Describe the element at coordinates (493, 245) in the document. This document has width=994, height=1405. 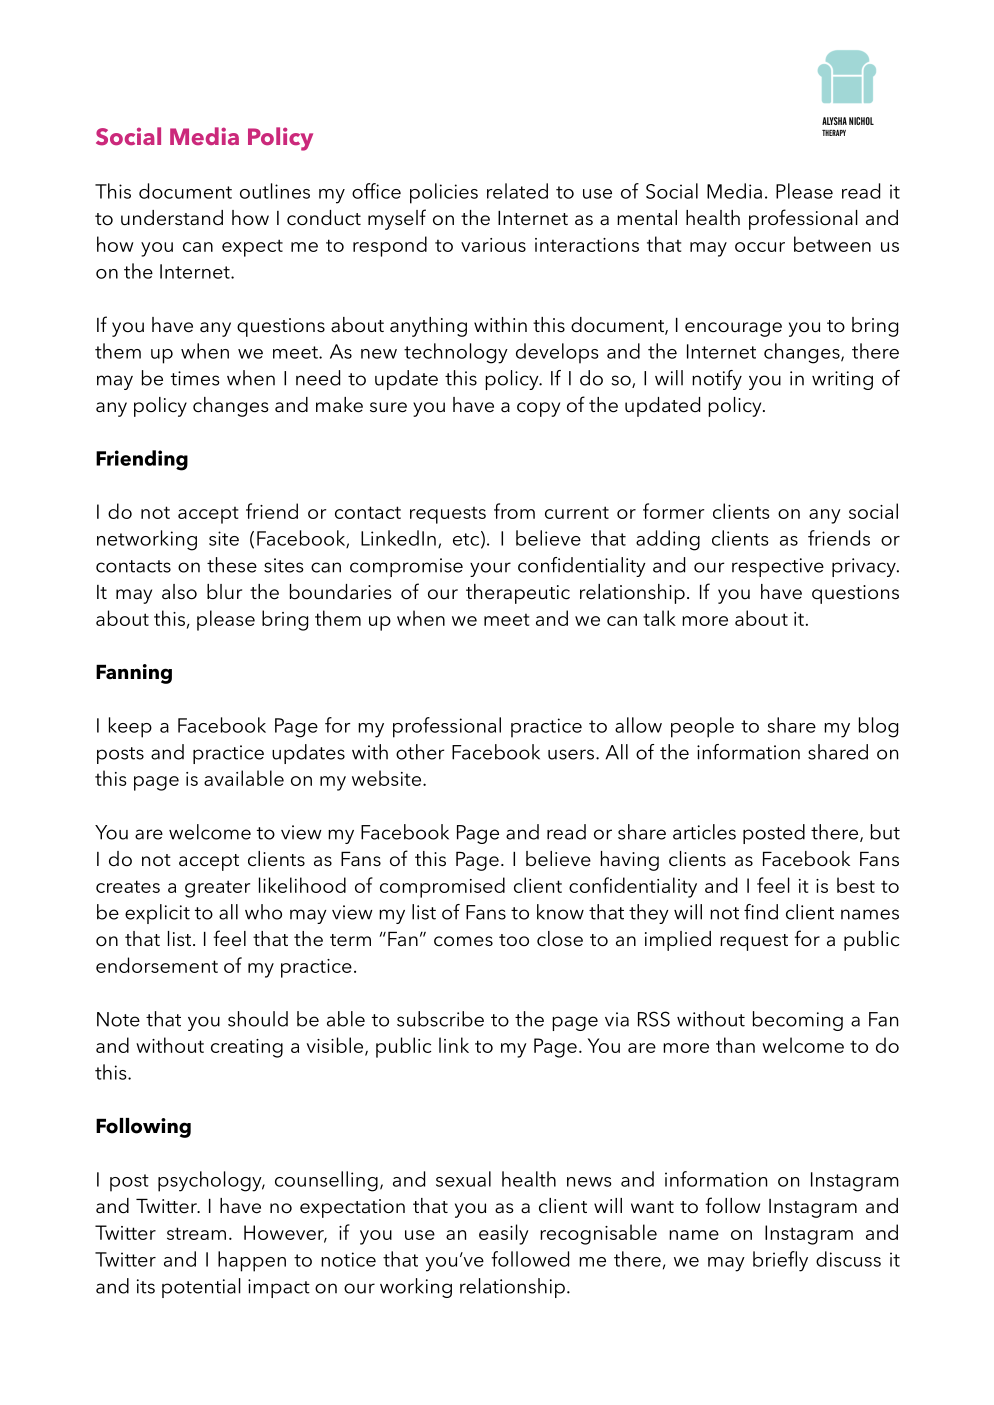
I see `various` at that location.
